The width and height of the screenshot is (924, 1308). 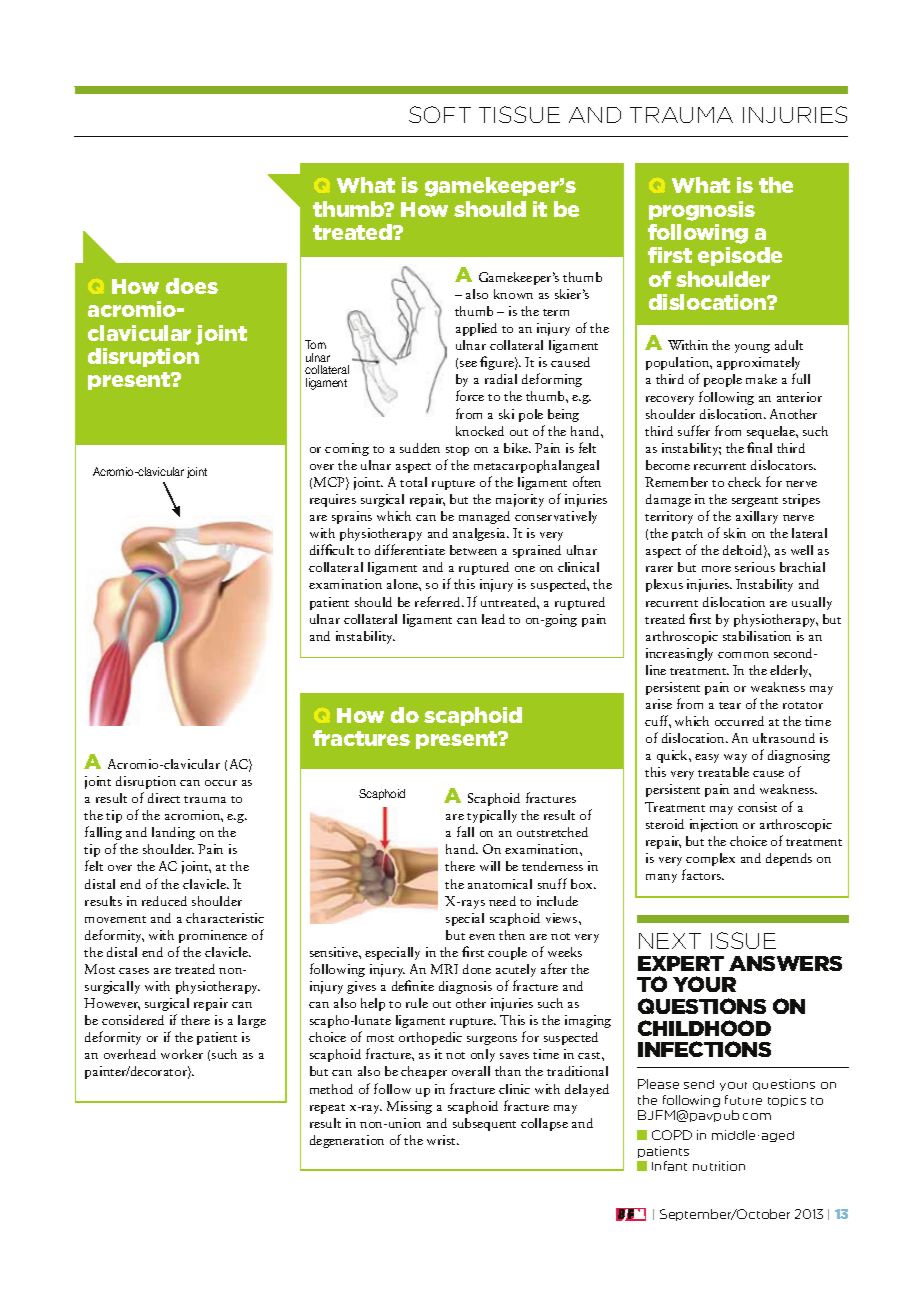 I want to click on does, so click(x=192, y=286).
